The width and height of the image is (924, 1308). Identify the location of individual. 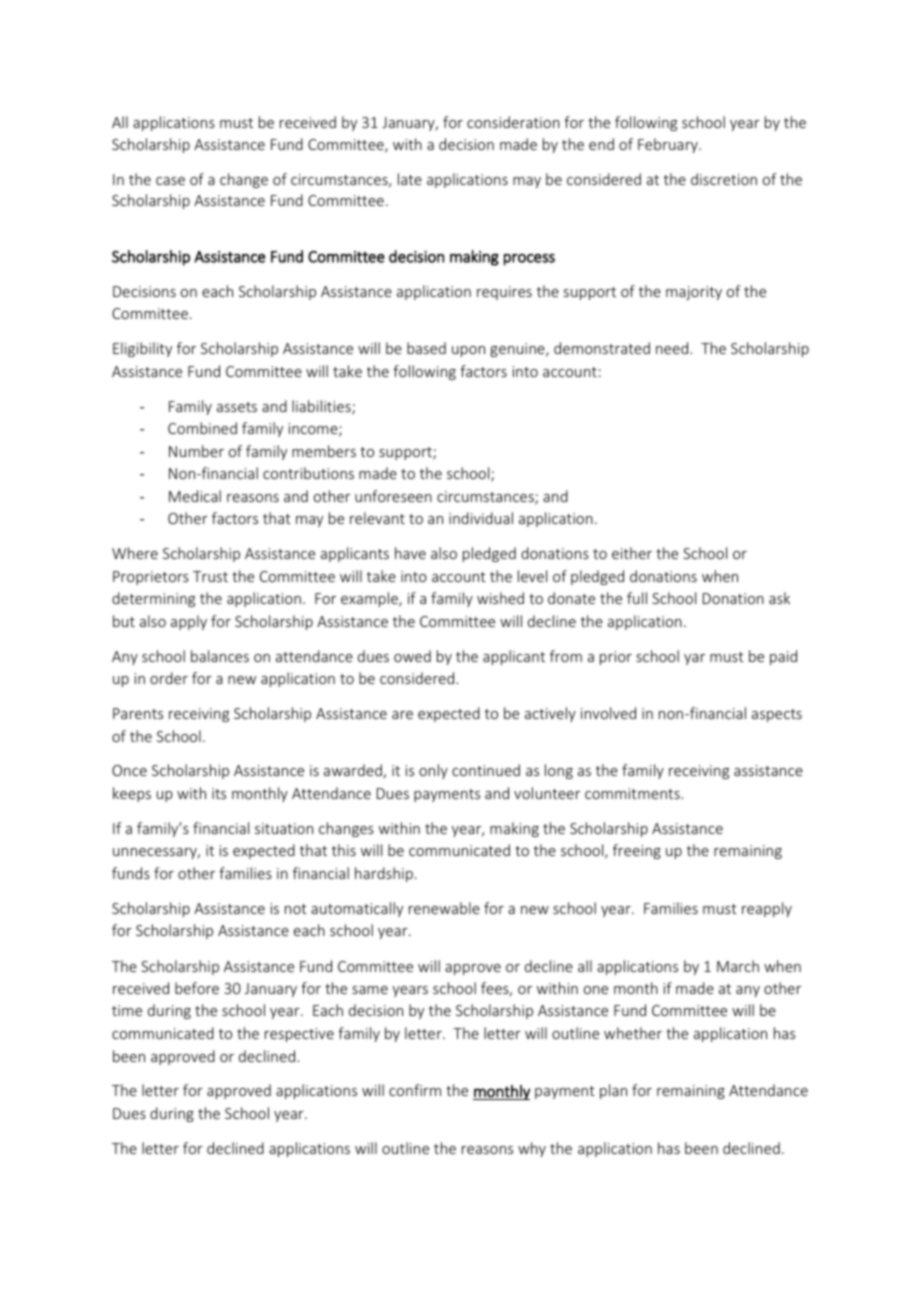
(481, 518).
